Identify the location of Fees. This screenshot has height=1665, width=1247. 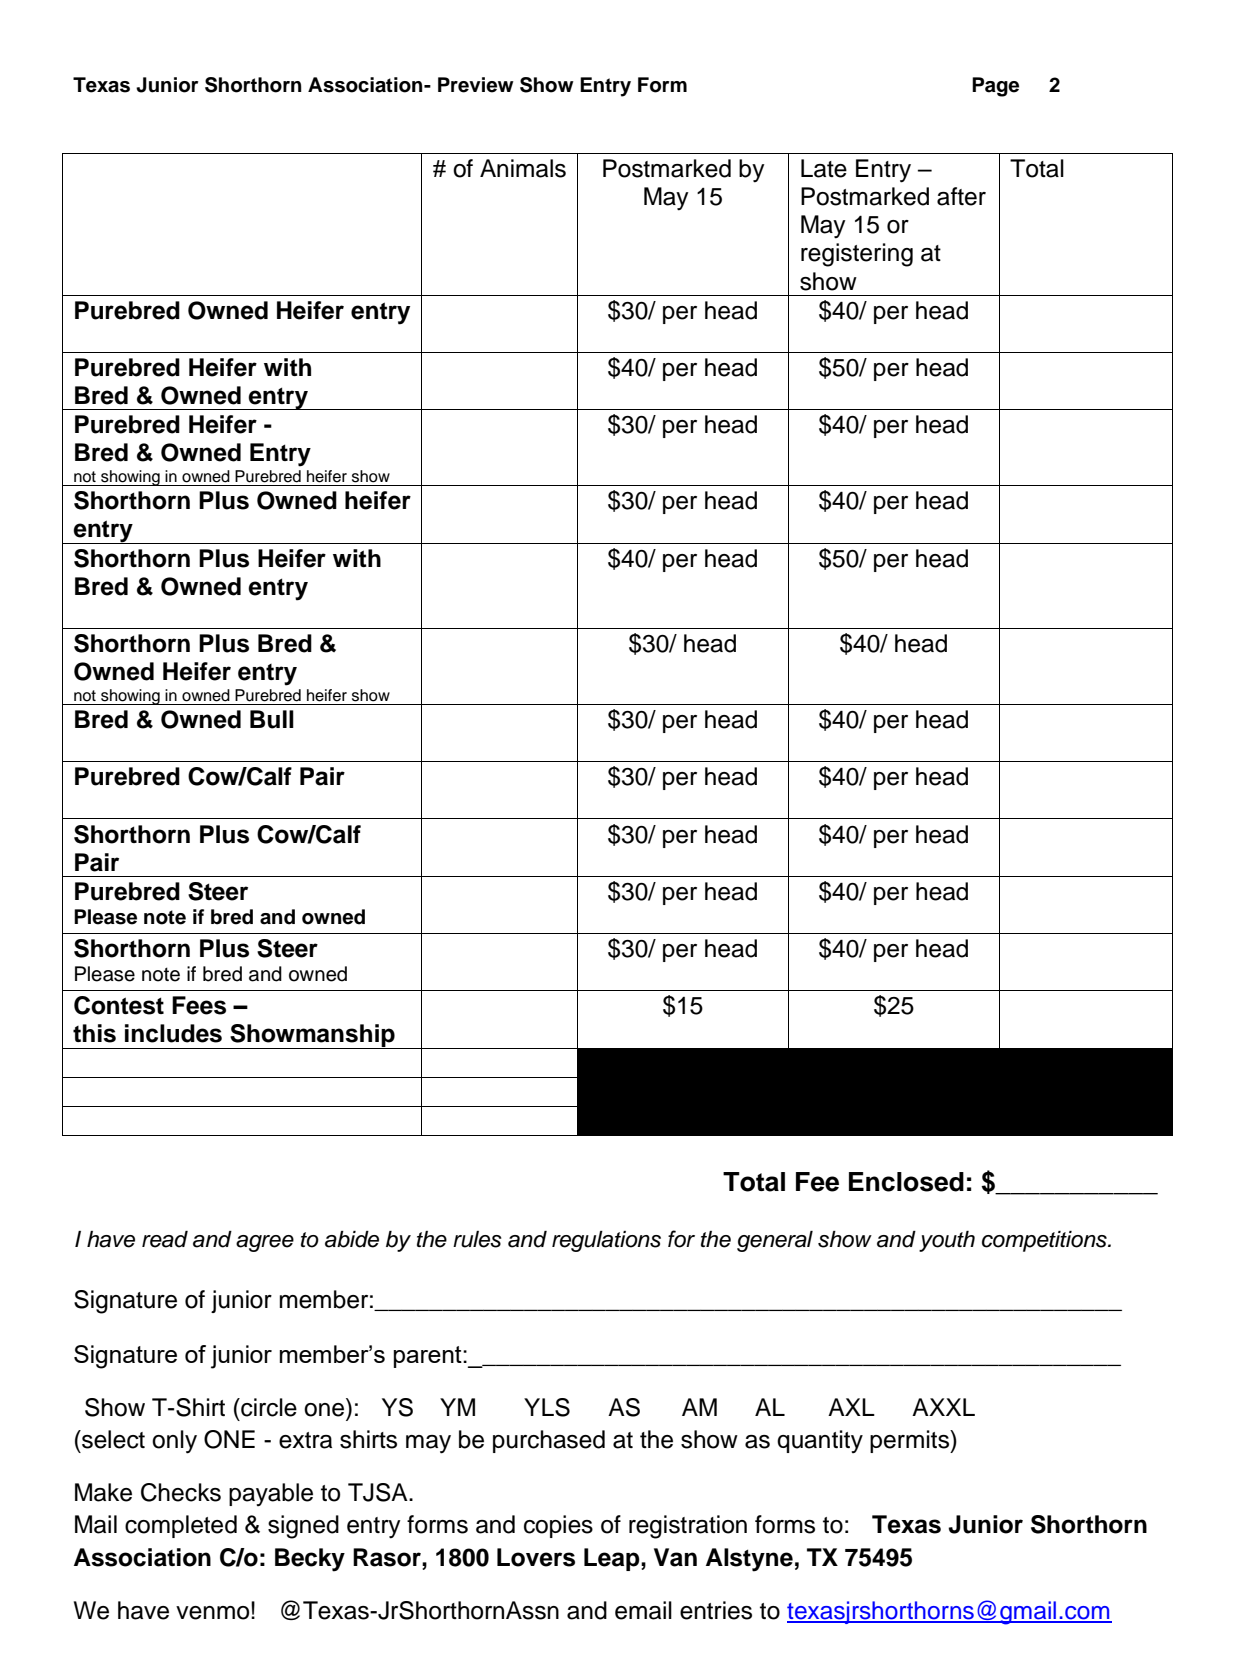
(199, 1005).
